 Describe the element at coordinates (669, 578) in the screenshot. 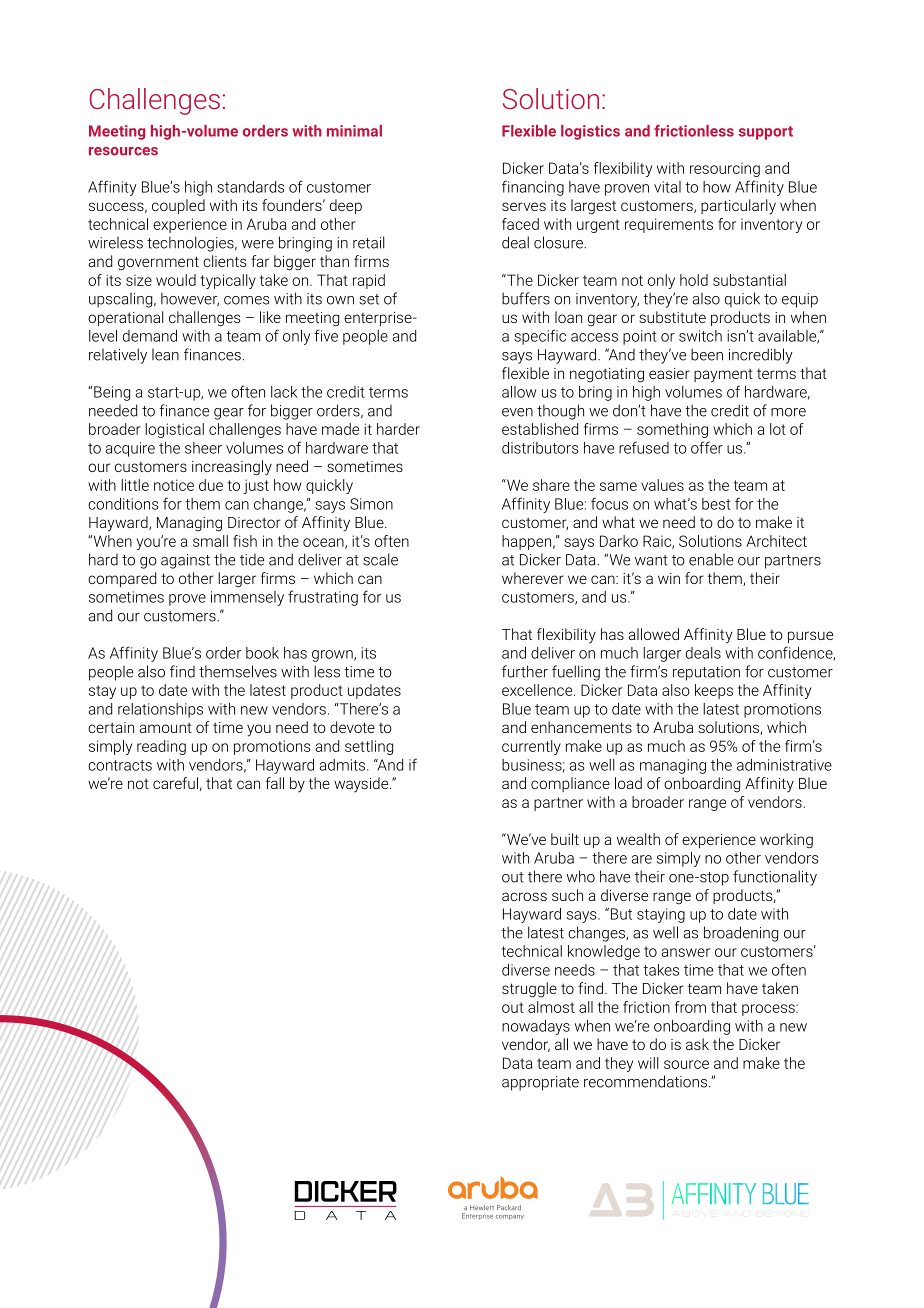

I see `win` at that location.
